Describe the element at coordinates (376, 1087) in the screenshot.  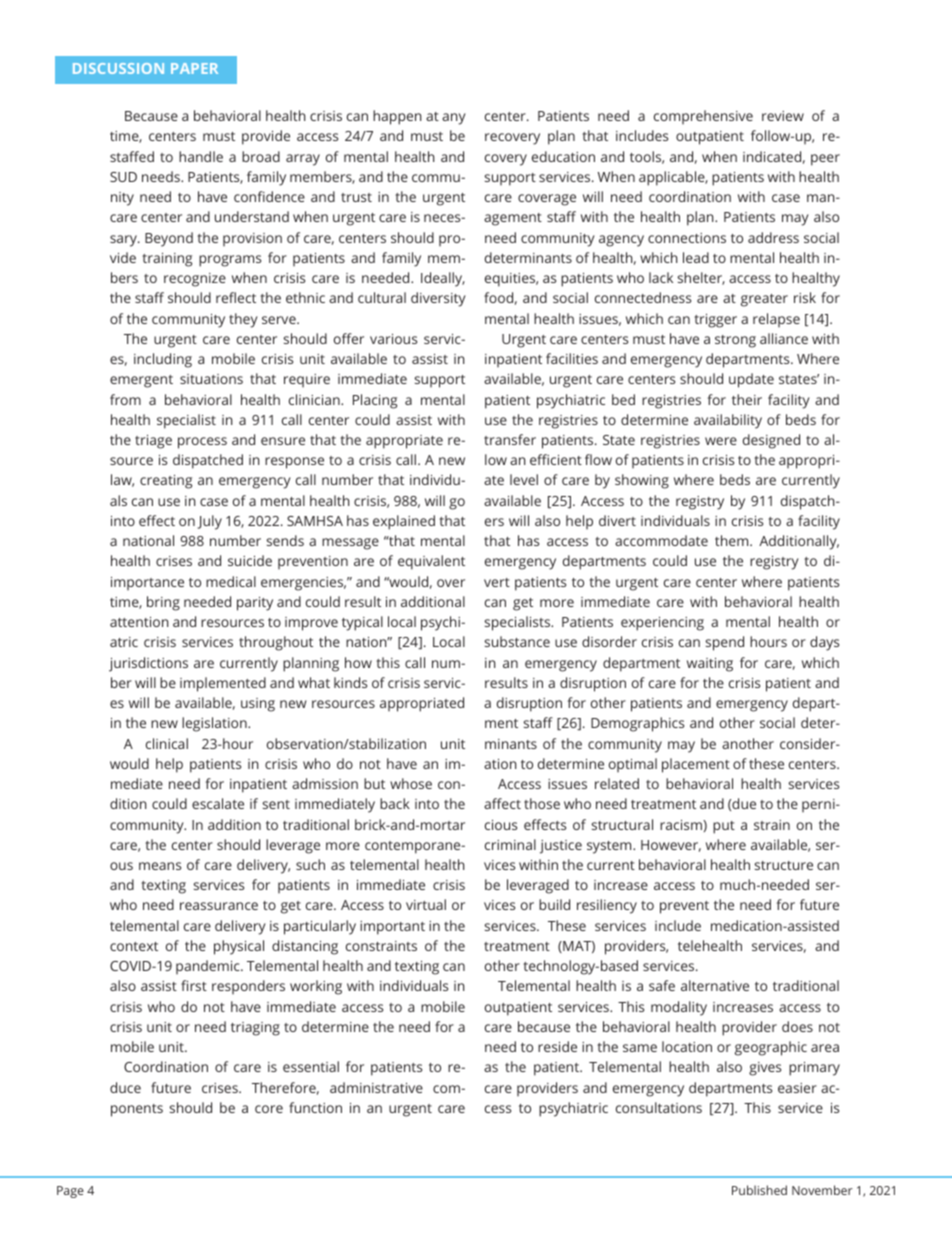
I see `administrative` at that location.
